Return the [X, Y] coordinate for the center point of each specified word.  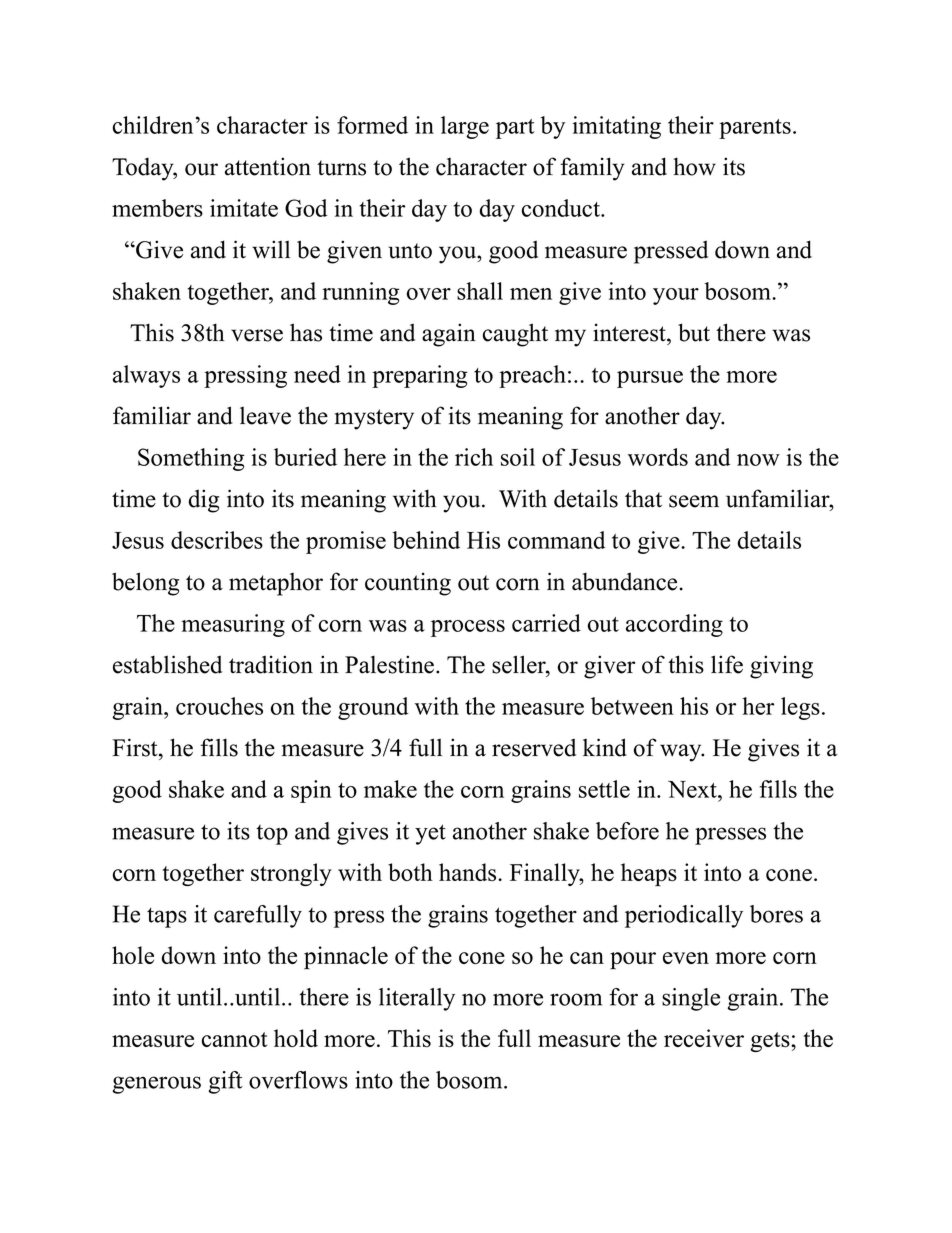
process [468, 628]
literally [417, 999]
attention [268, 166]
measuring [233, 625]
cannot [234, 1039]
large [465, 127]
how [694, 166]
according [674, 625]
